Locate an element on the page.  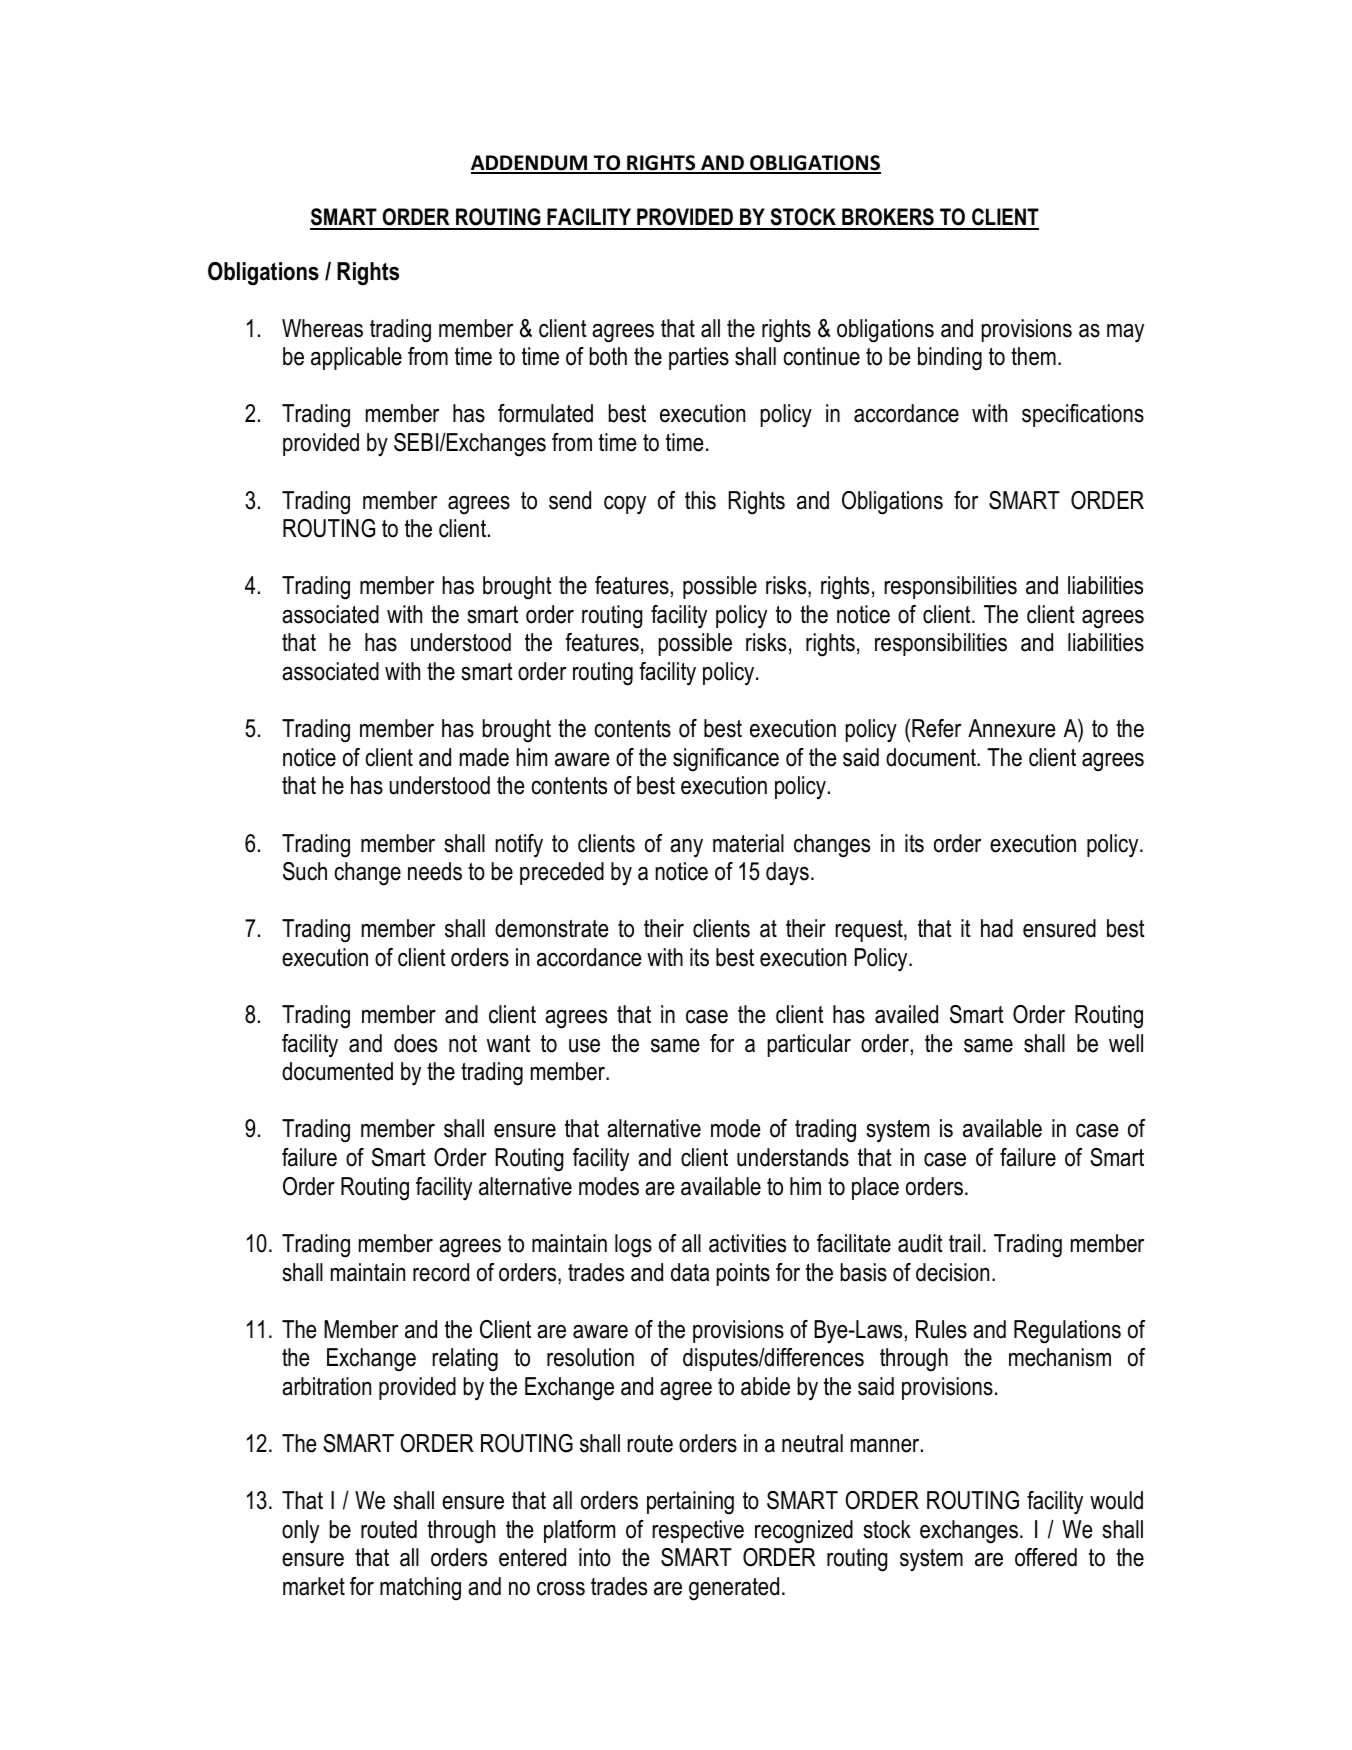
made is located at coordinates (484, 757).
